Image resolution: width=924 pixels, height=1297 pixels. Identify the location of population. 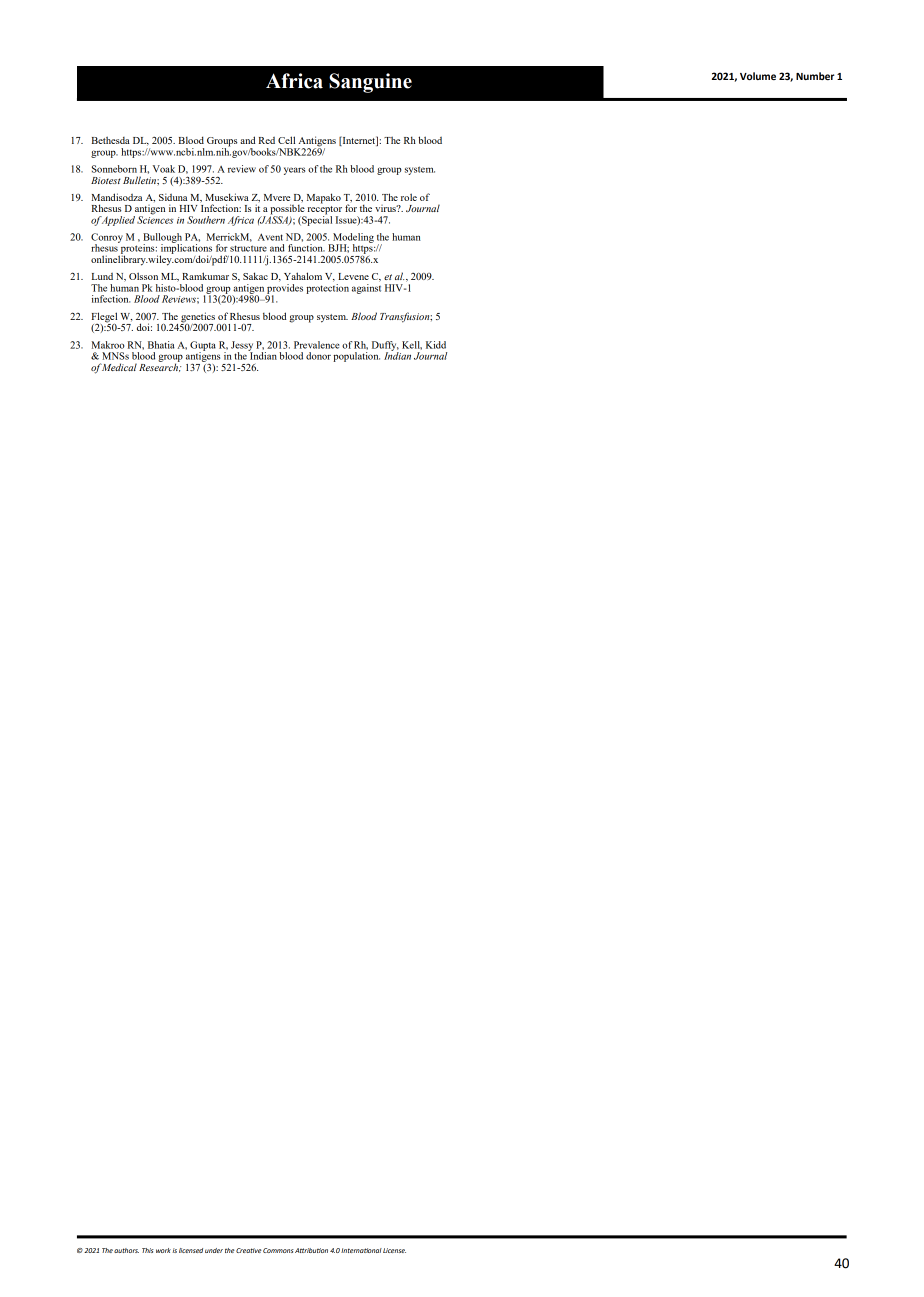
(356, 357).
